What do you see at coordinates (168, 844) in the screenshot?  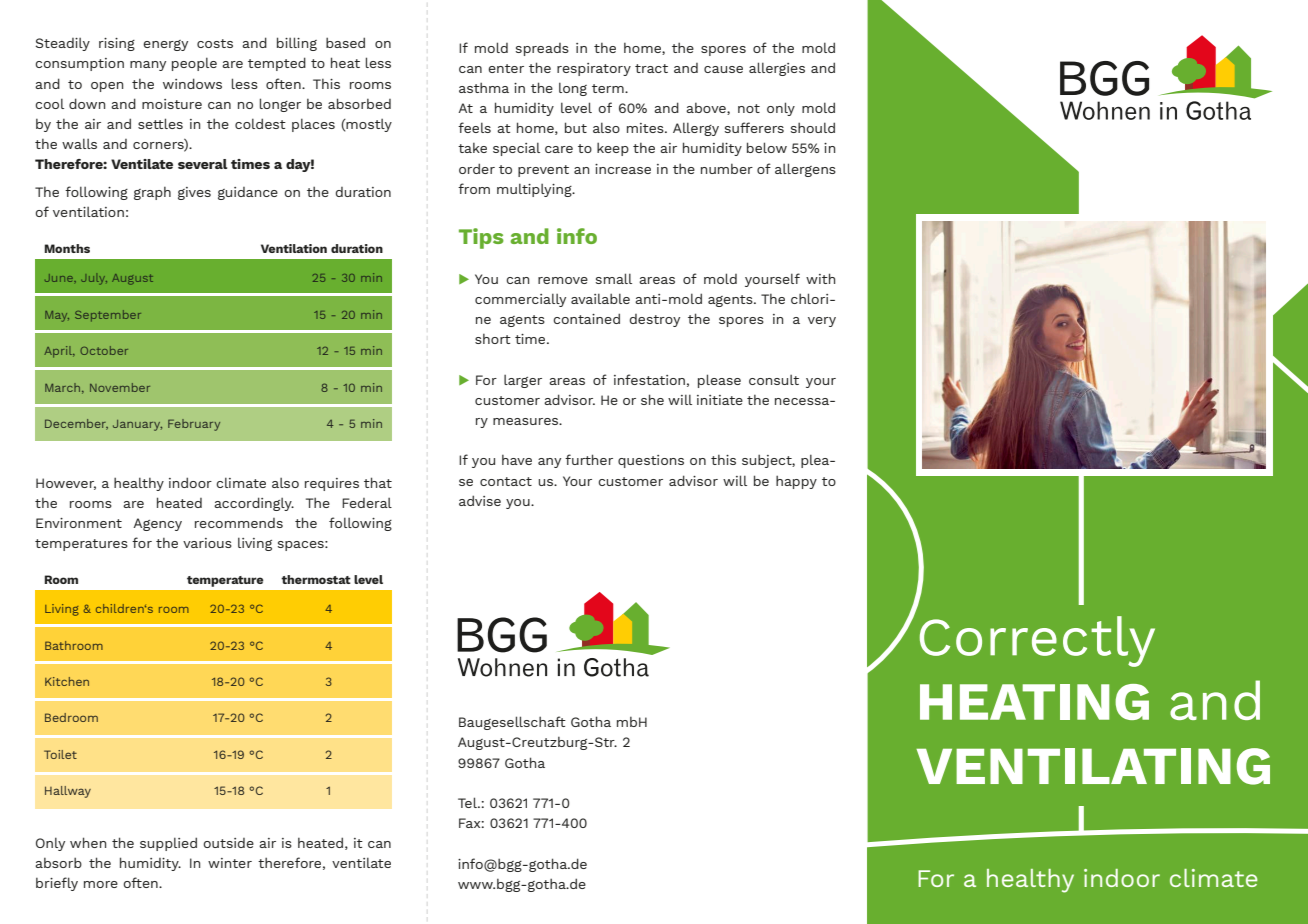 I see `supplied` at bounding box center [168, 844].
